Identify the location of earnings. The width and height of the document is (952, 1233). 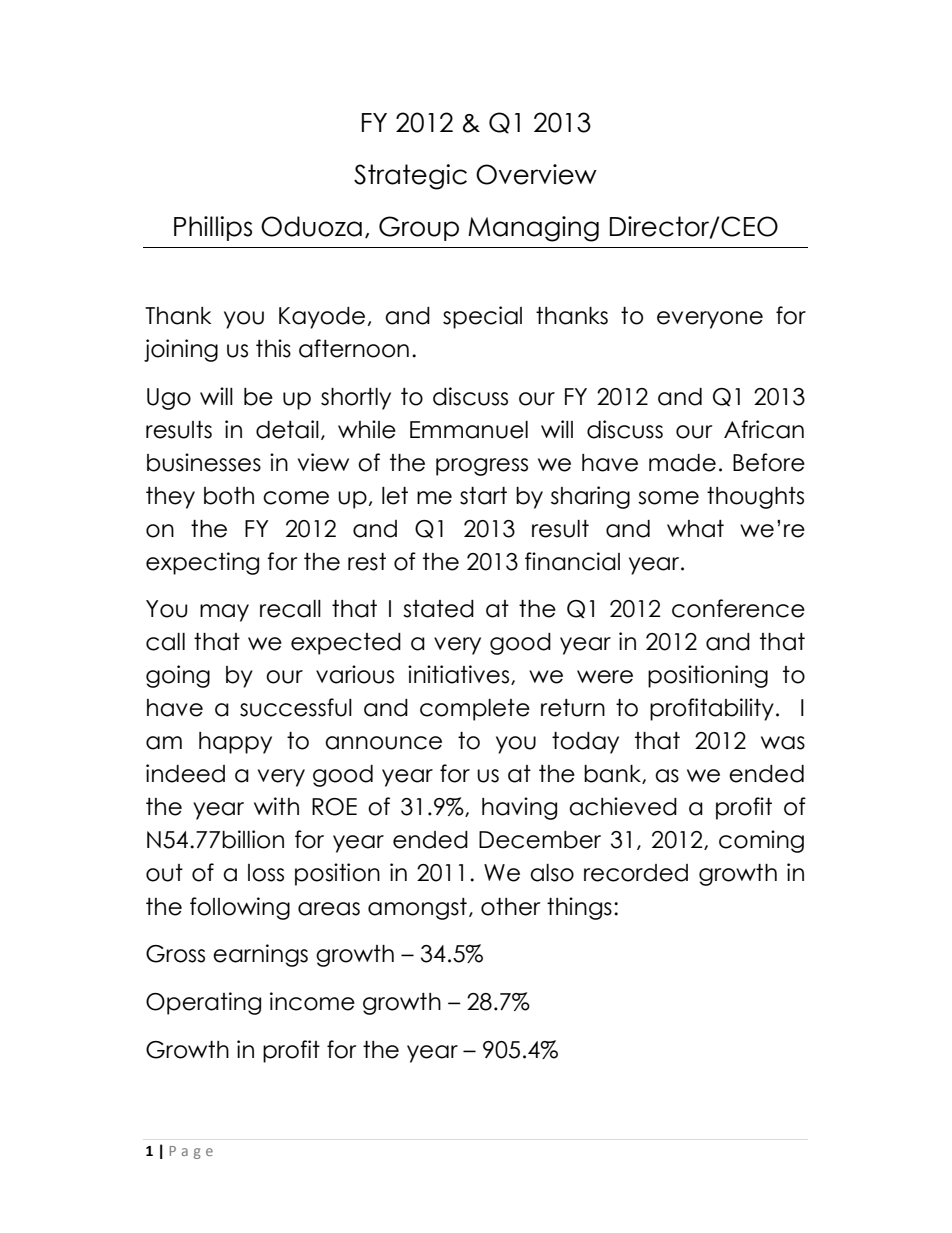
(260, 955).
